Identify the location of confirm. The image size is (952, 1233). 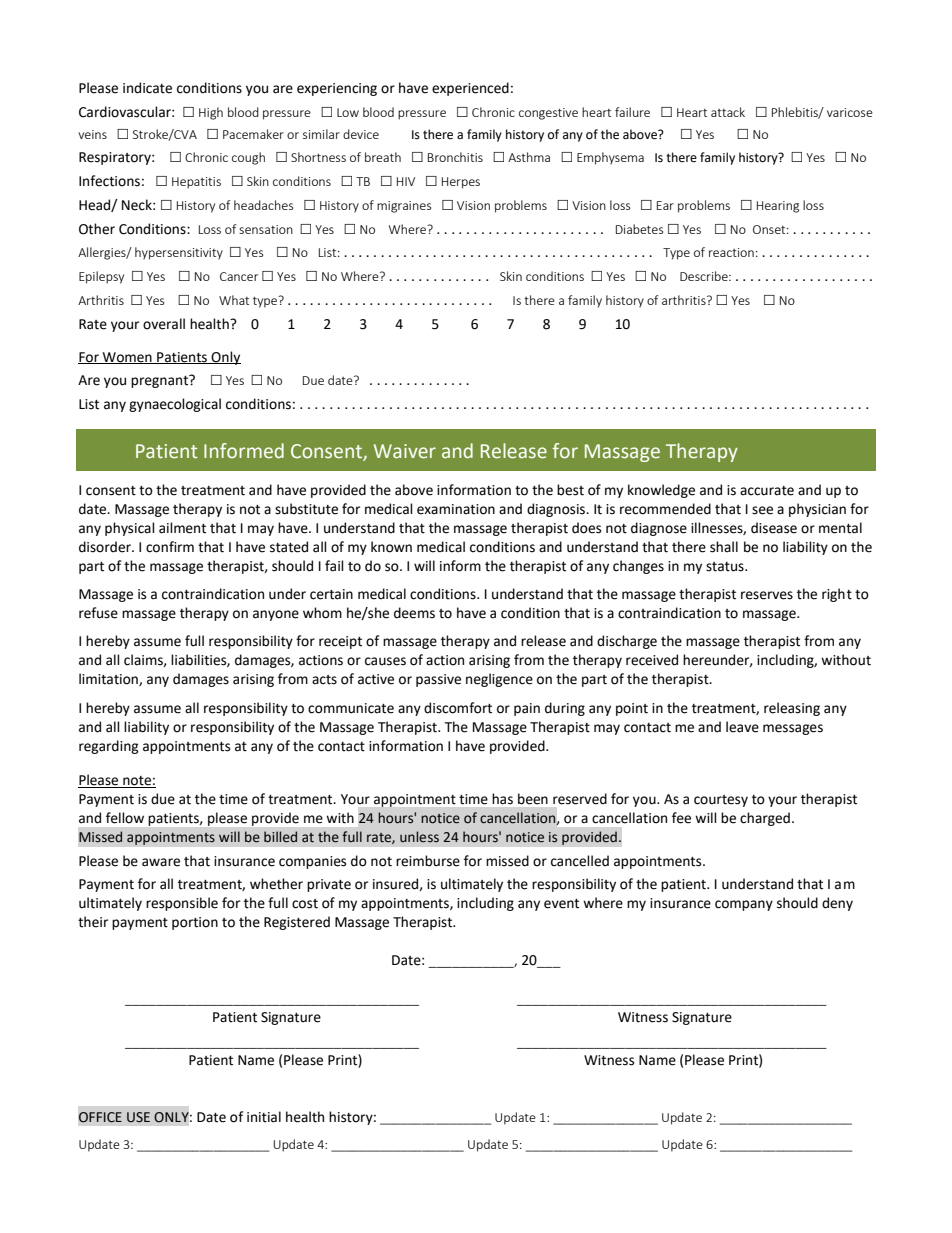
(170, 547).
